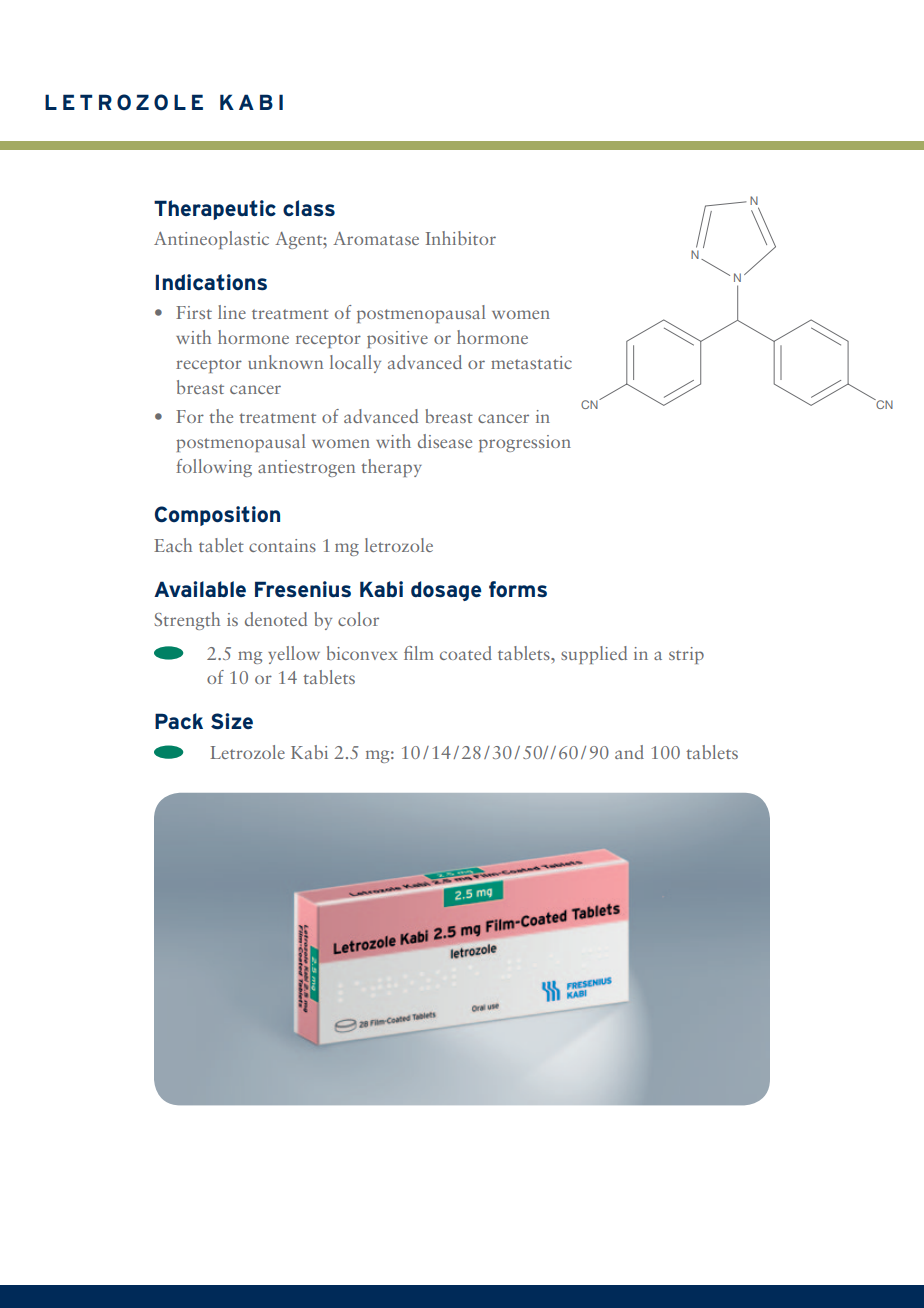  Describe the element at coordinates (446, 591) in the screenshot. I see `dosage` at that location.
